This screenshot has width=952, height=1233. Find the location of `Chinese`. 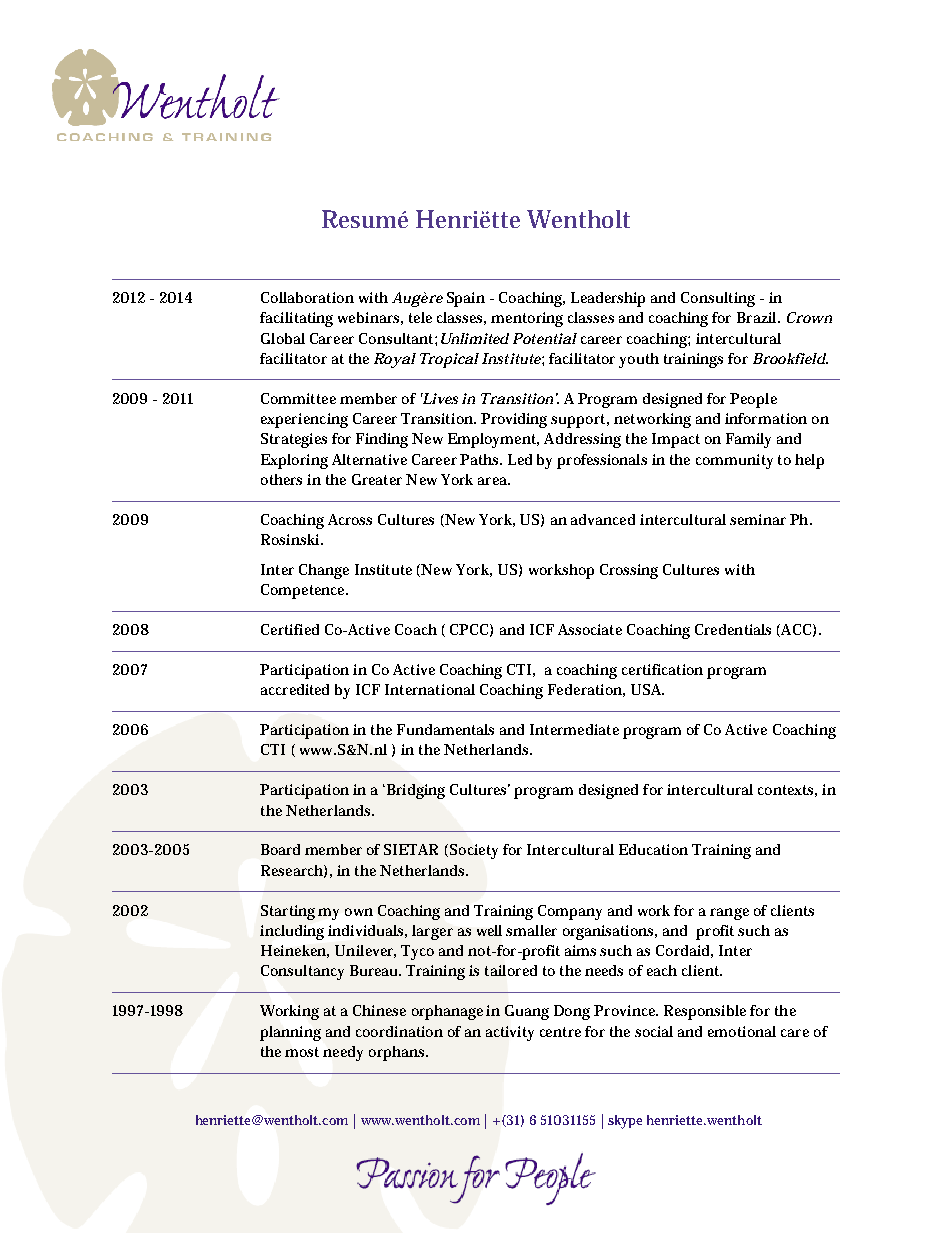

Chinese is located at coordinates (379, 1010).
